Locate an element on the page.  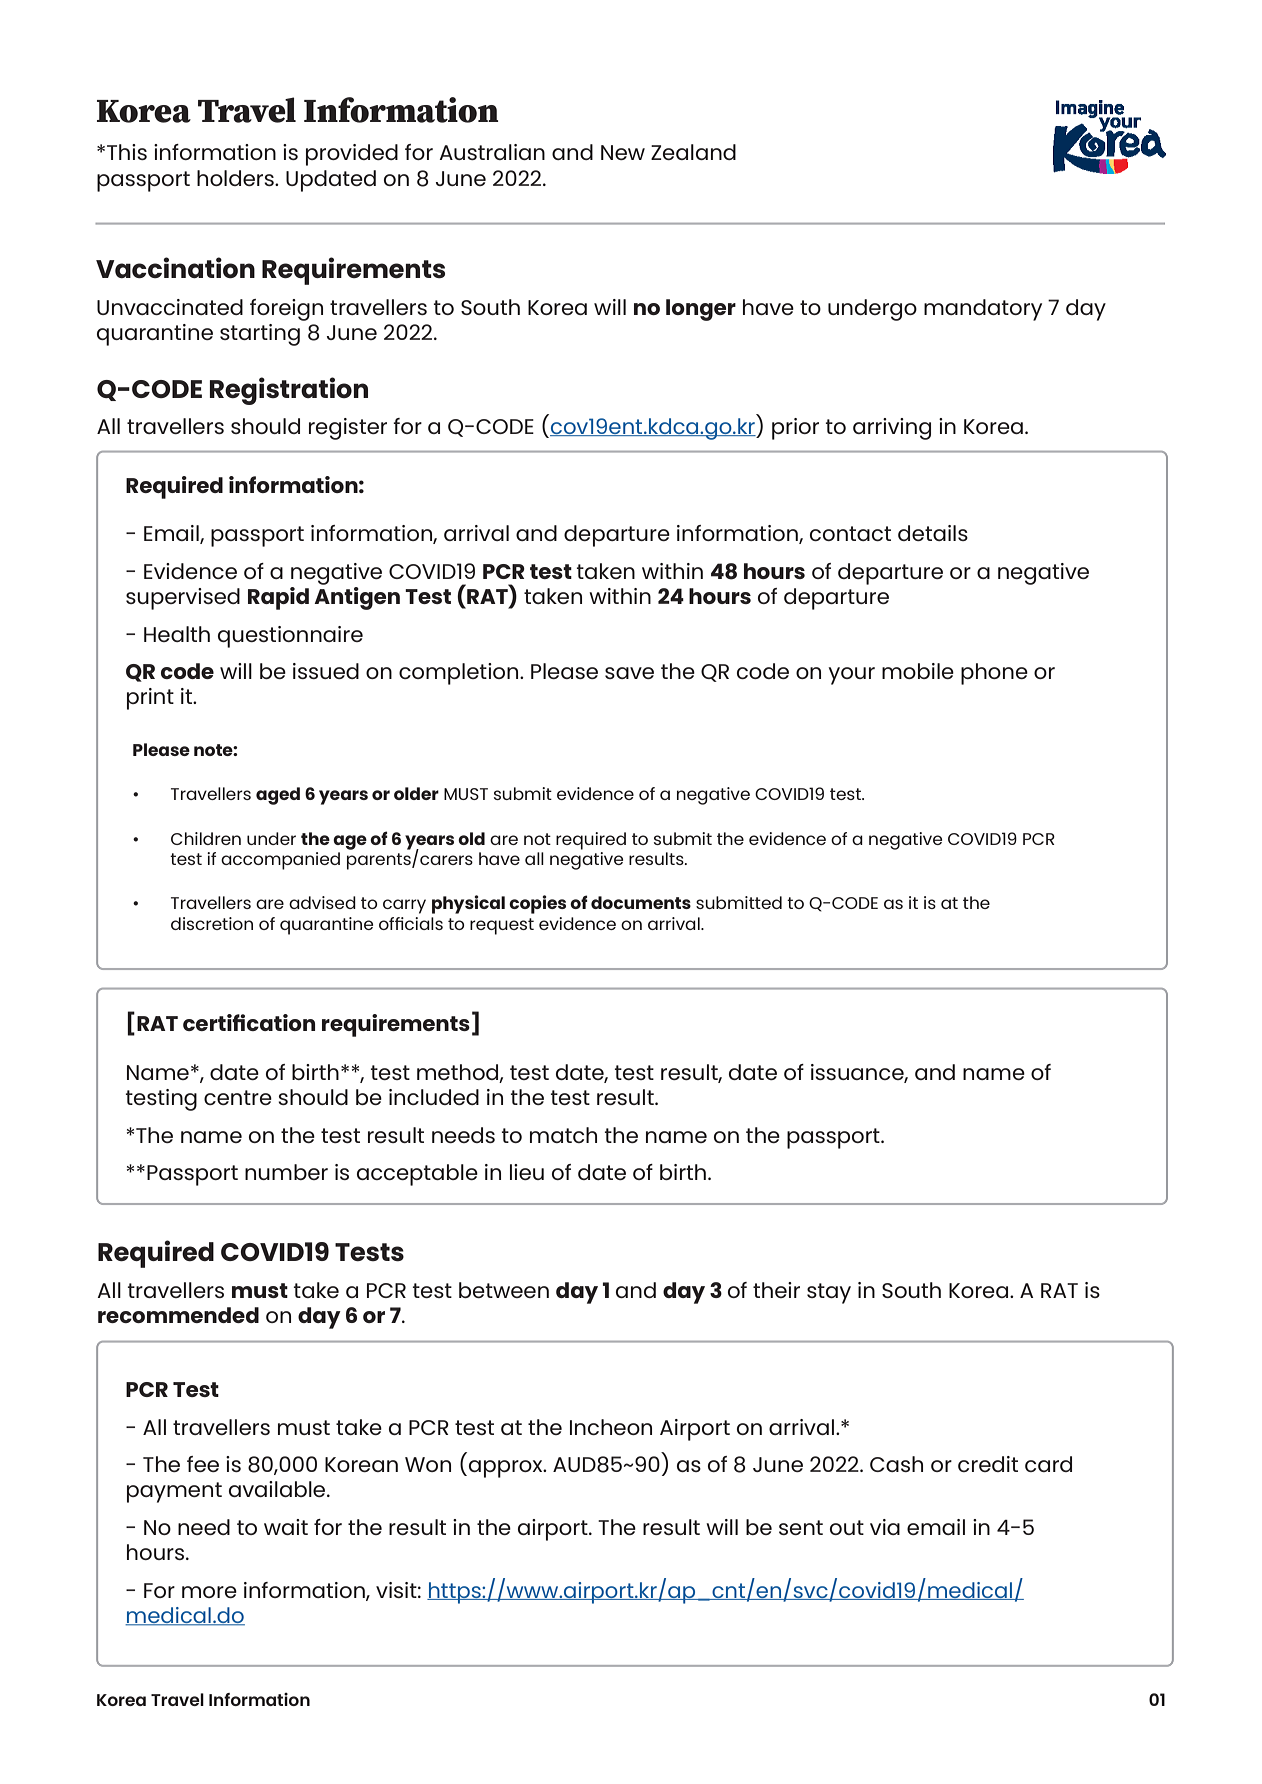
New is located at coordinates (623, 152).
